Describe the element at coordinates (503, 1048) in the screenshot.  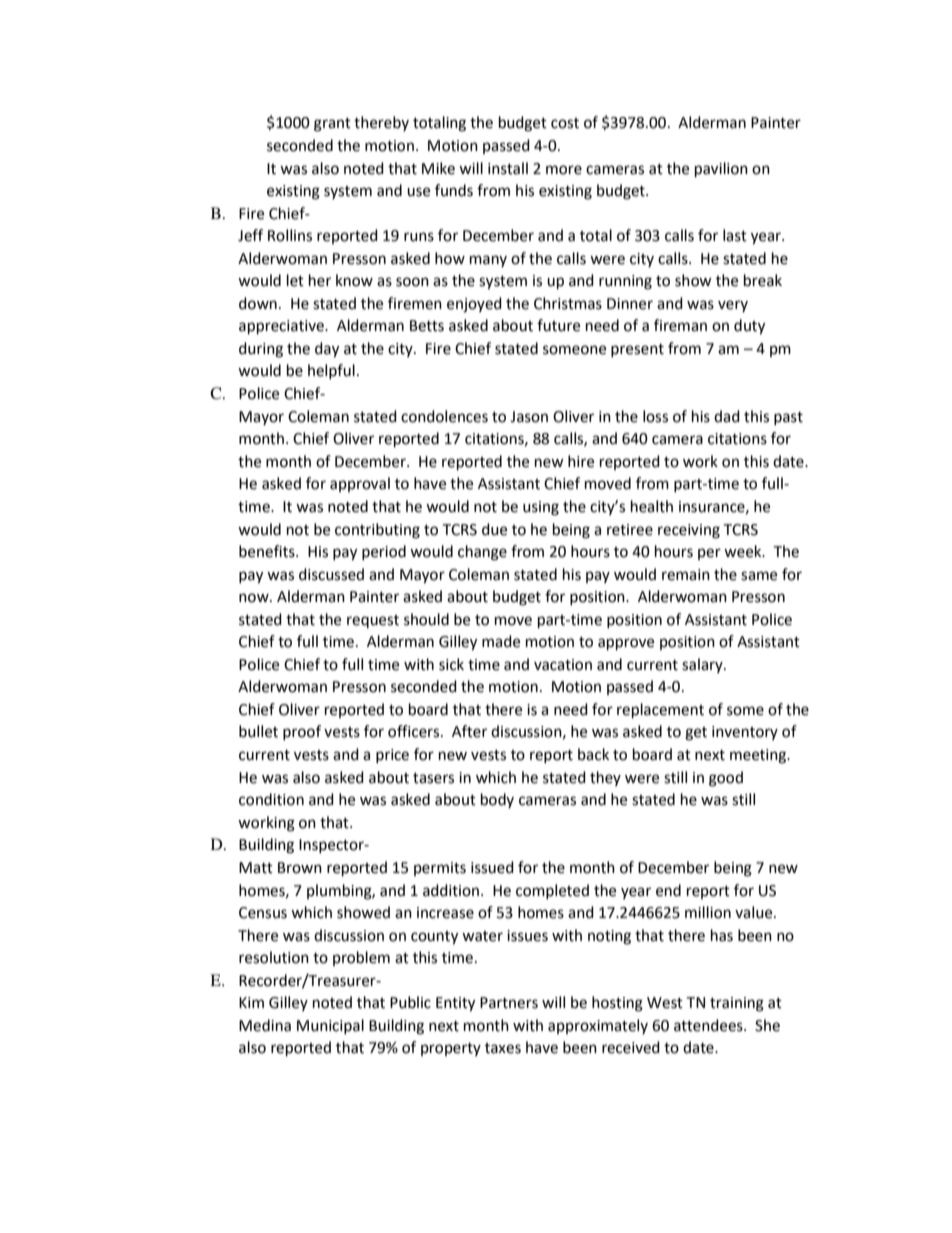
I see `taxes` at that location.
